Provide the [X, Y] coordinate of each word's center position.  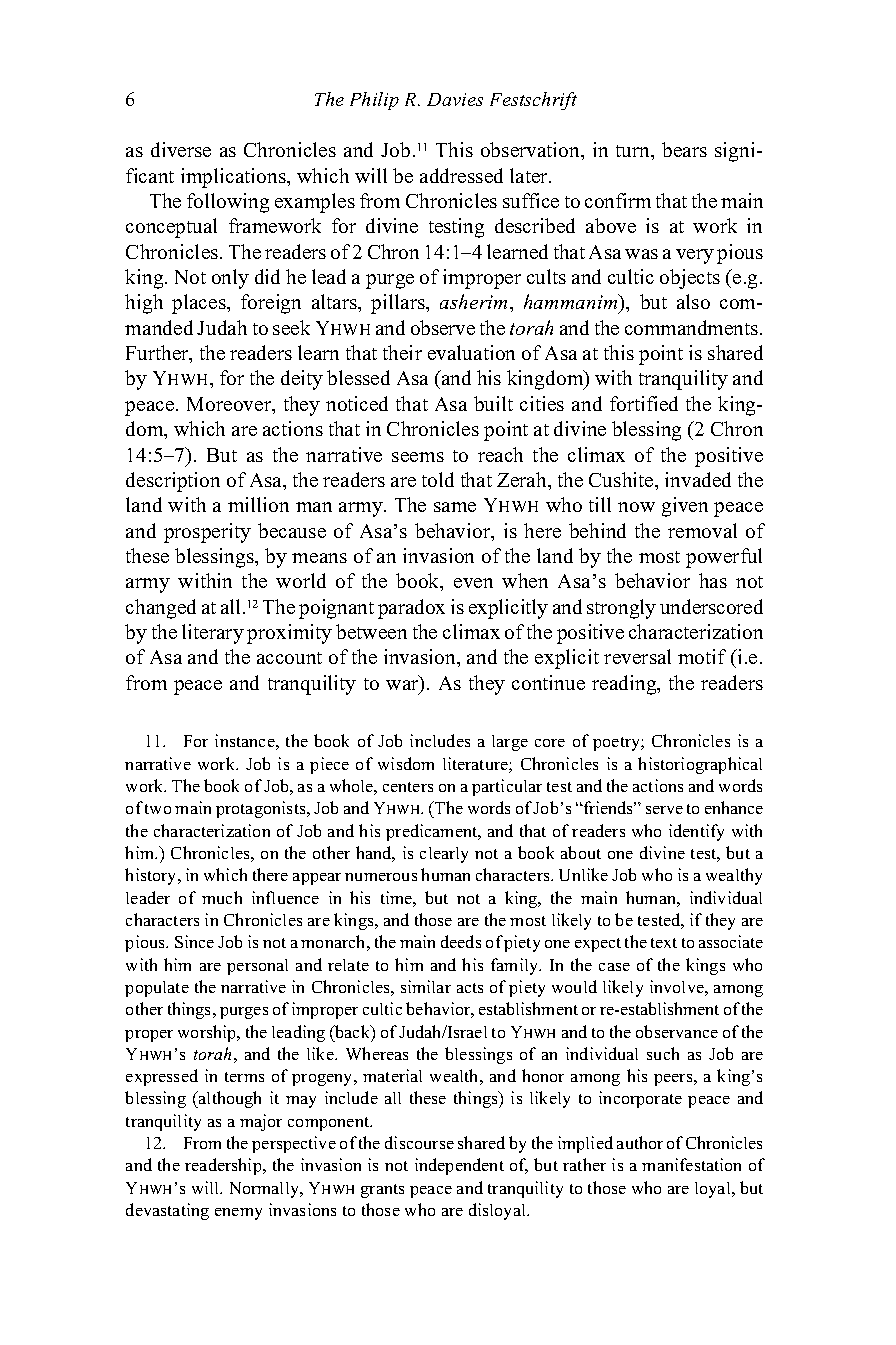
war [403, 686]
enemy [238, 1214]
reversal [637, 656]
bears [684, 149]
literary [213, 634]
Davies [455, 99]
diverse [181, 149]
